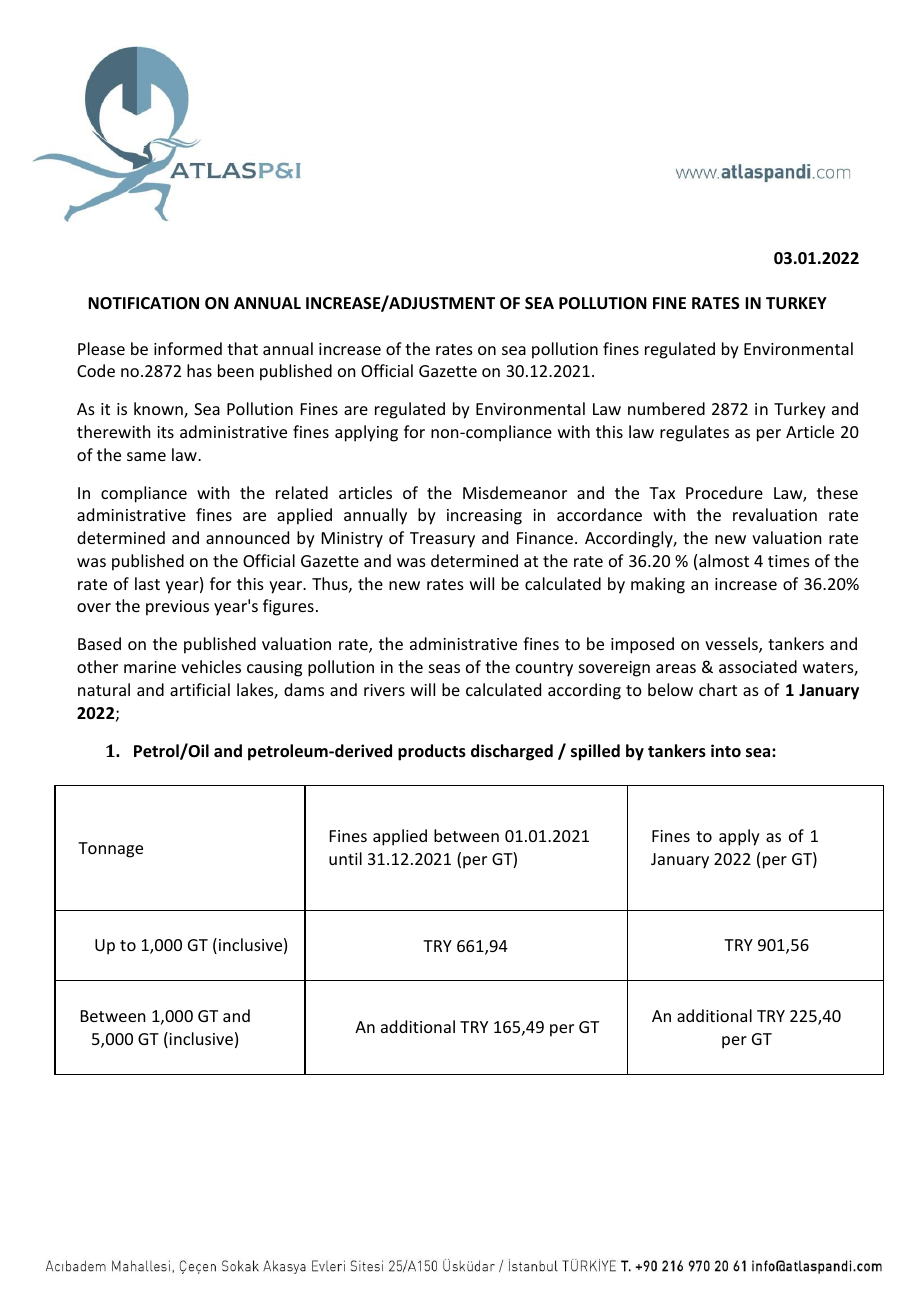 The height and width of the screenshot is (1309, 924). I want to click on last, so click(147, 583).
